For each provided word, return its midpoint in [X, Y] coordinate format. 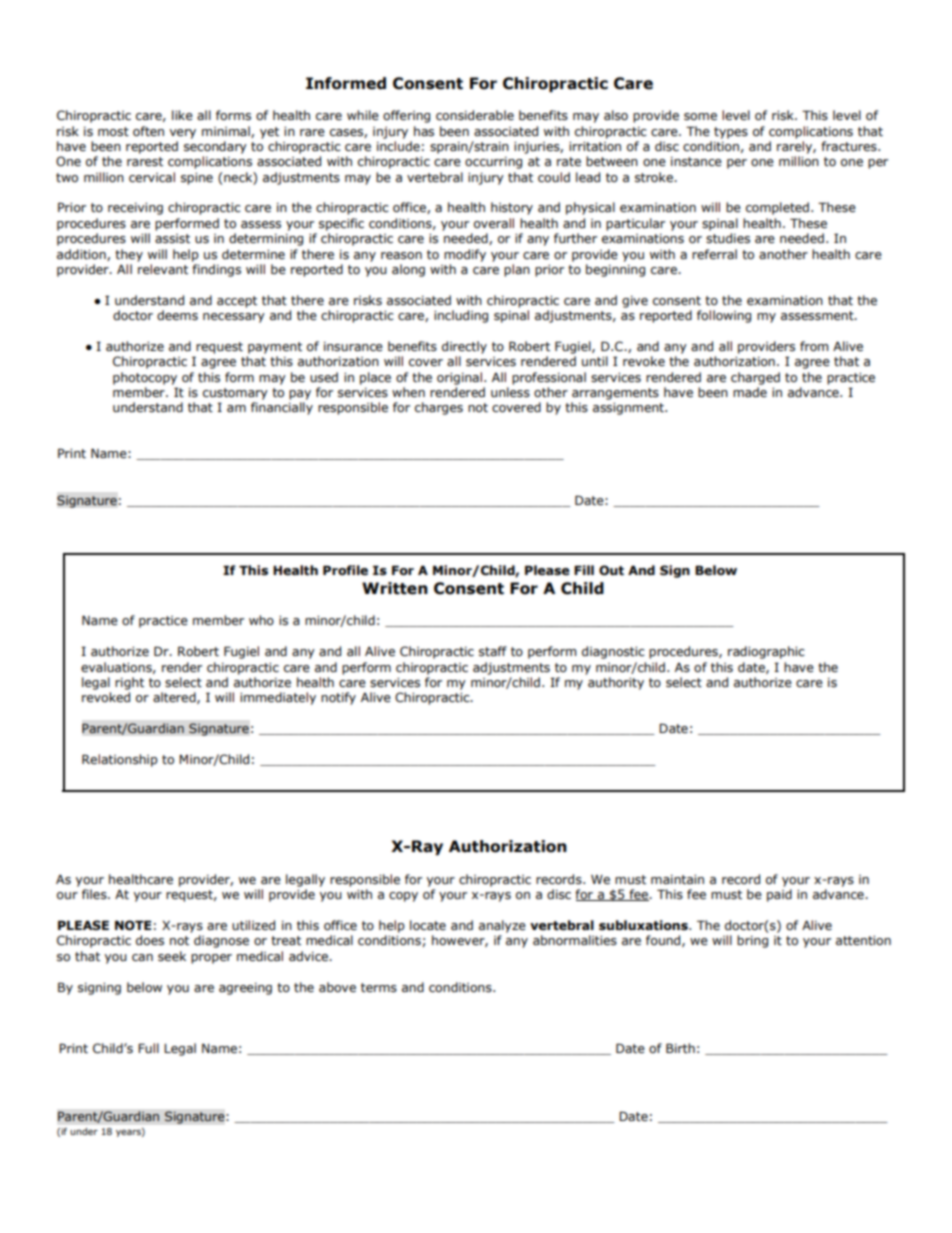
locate [428, 925]
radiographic [766, 652]
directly [464, 347]
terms [379, 988]
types [731, 133]
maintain [677, 879]
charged [755, 378]
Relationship [120, 760]
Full [148, 1048]
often [148, 131]
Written [395, 588]
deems [177, 315]
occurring [493, 163]
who [261, 620]
